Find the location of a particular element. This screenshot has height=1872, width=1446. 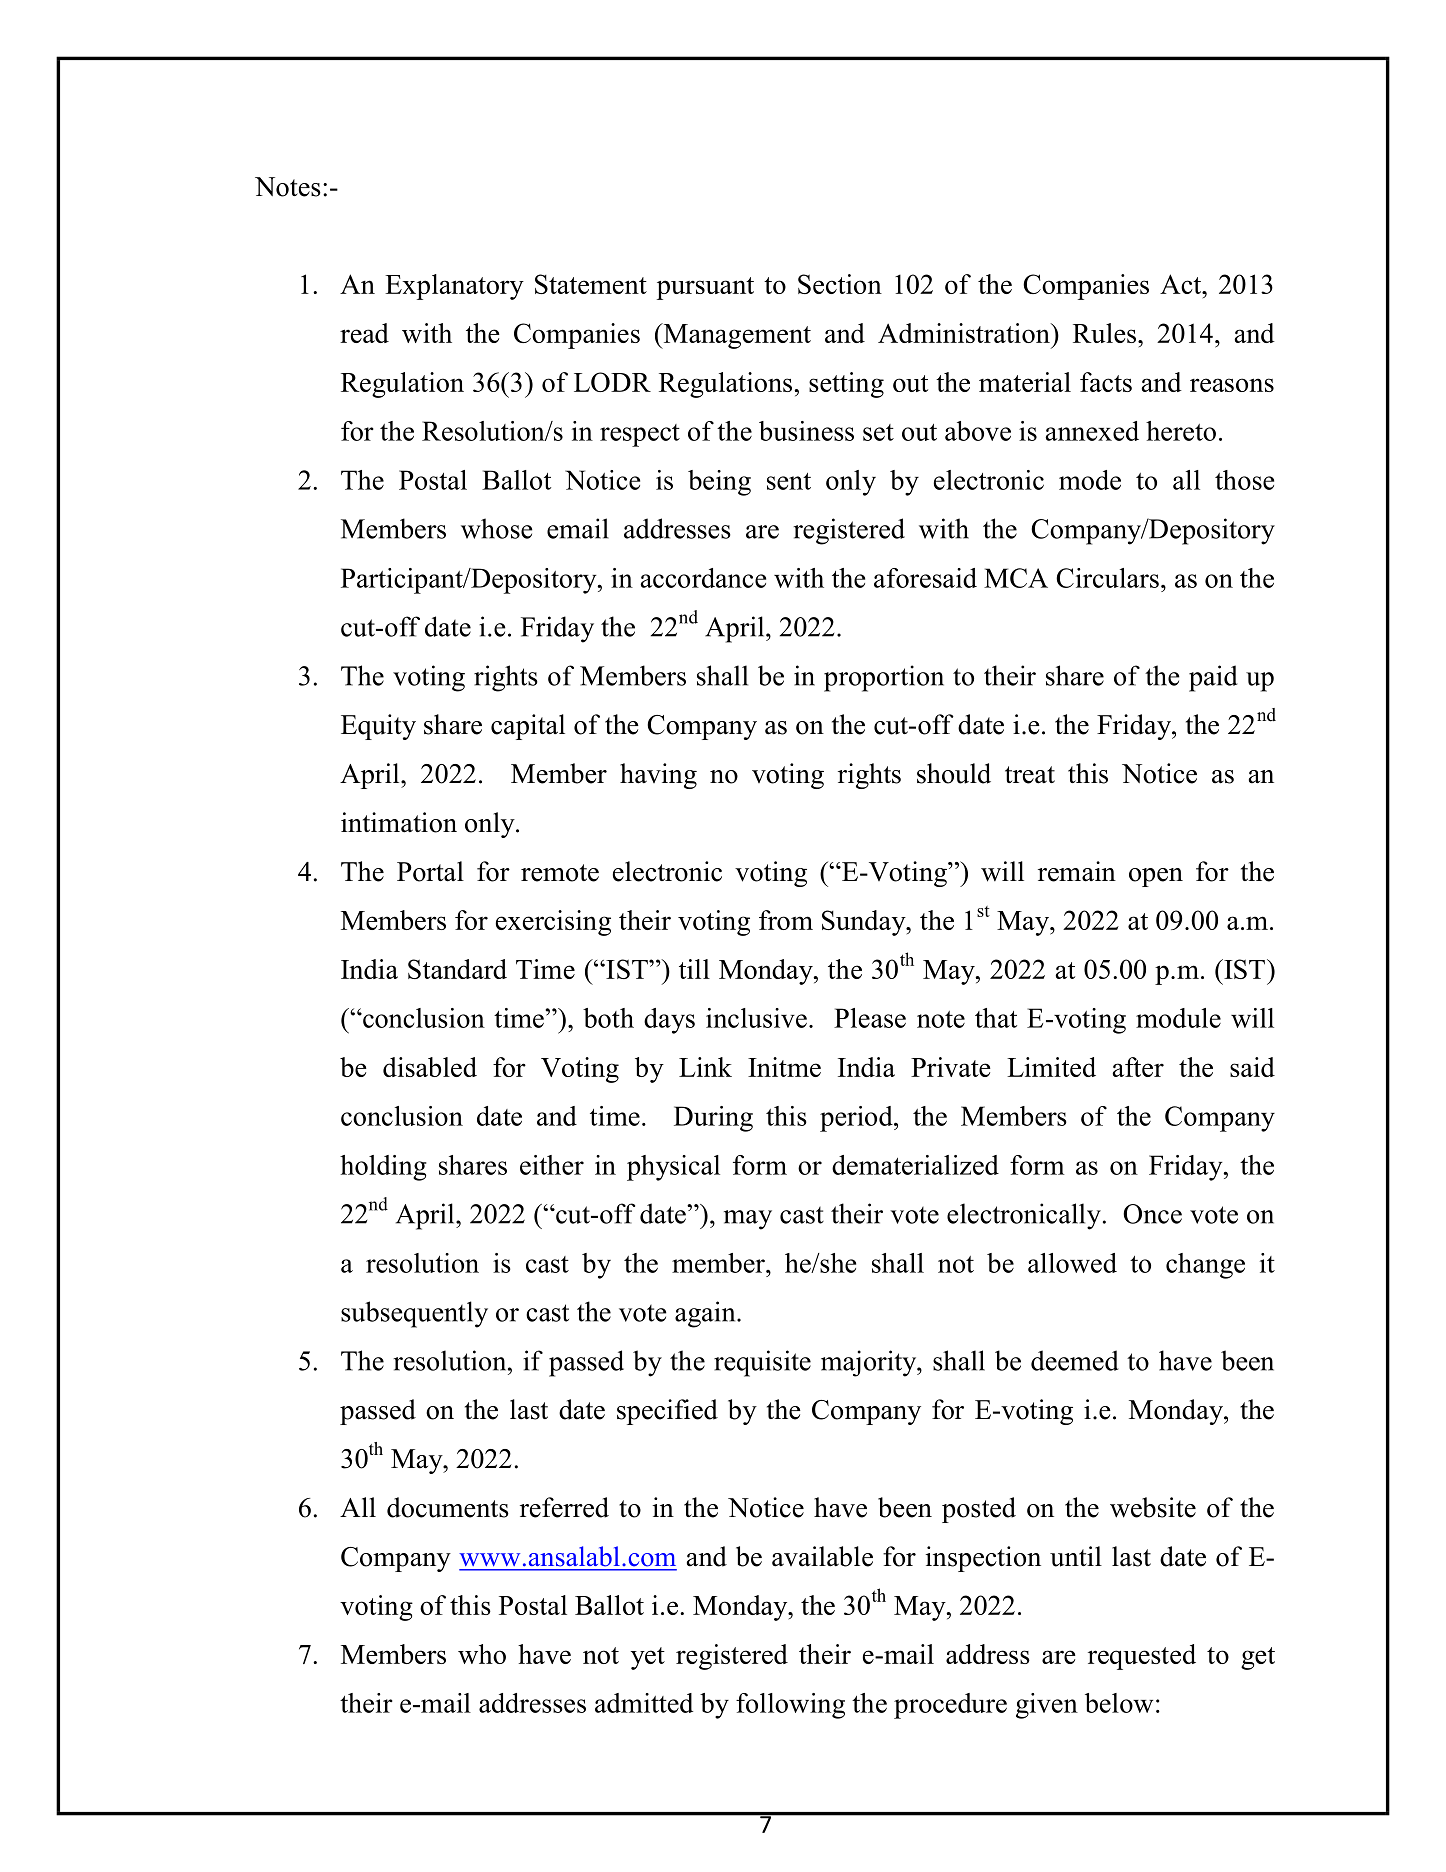

Circulars is located at coordinates (1107, 578).
